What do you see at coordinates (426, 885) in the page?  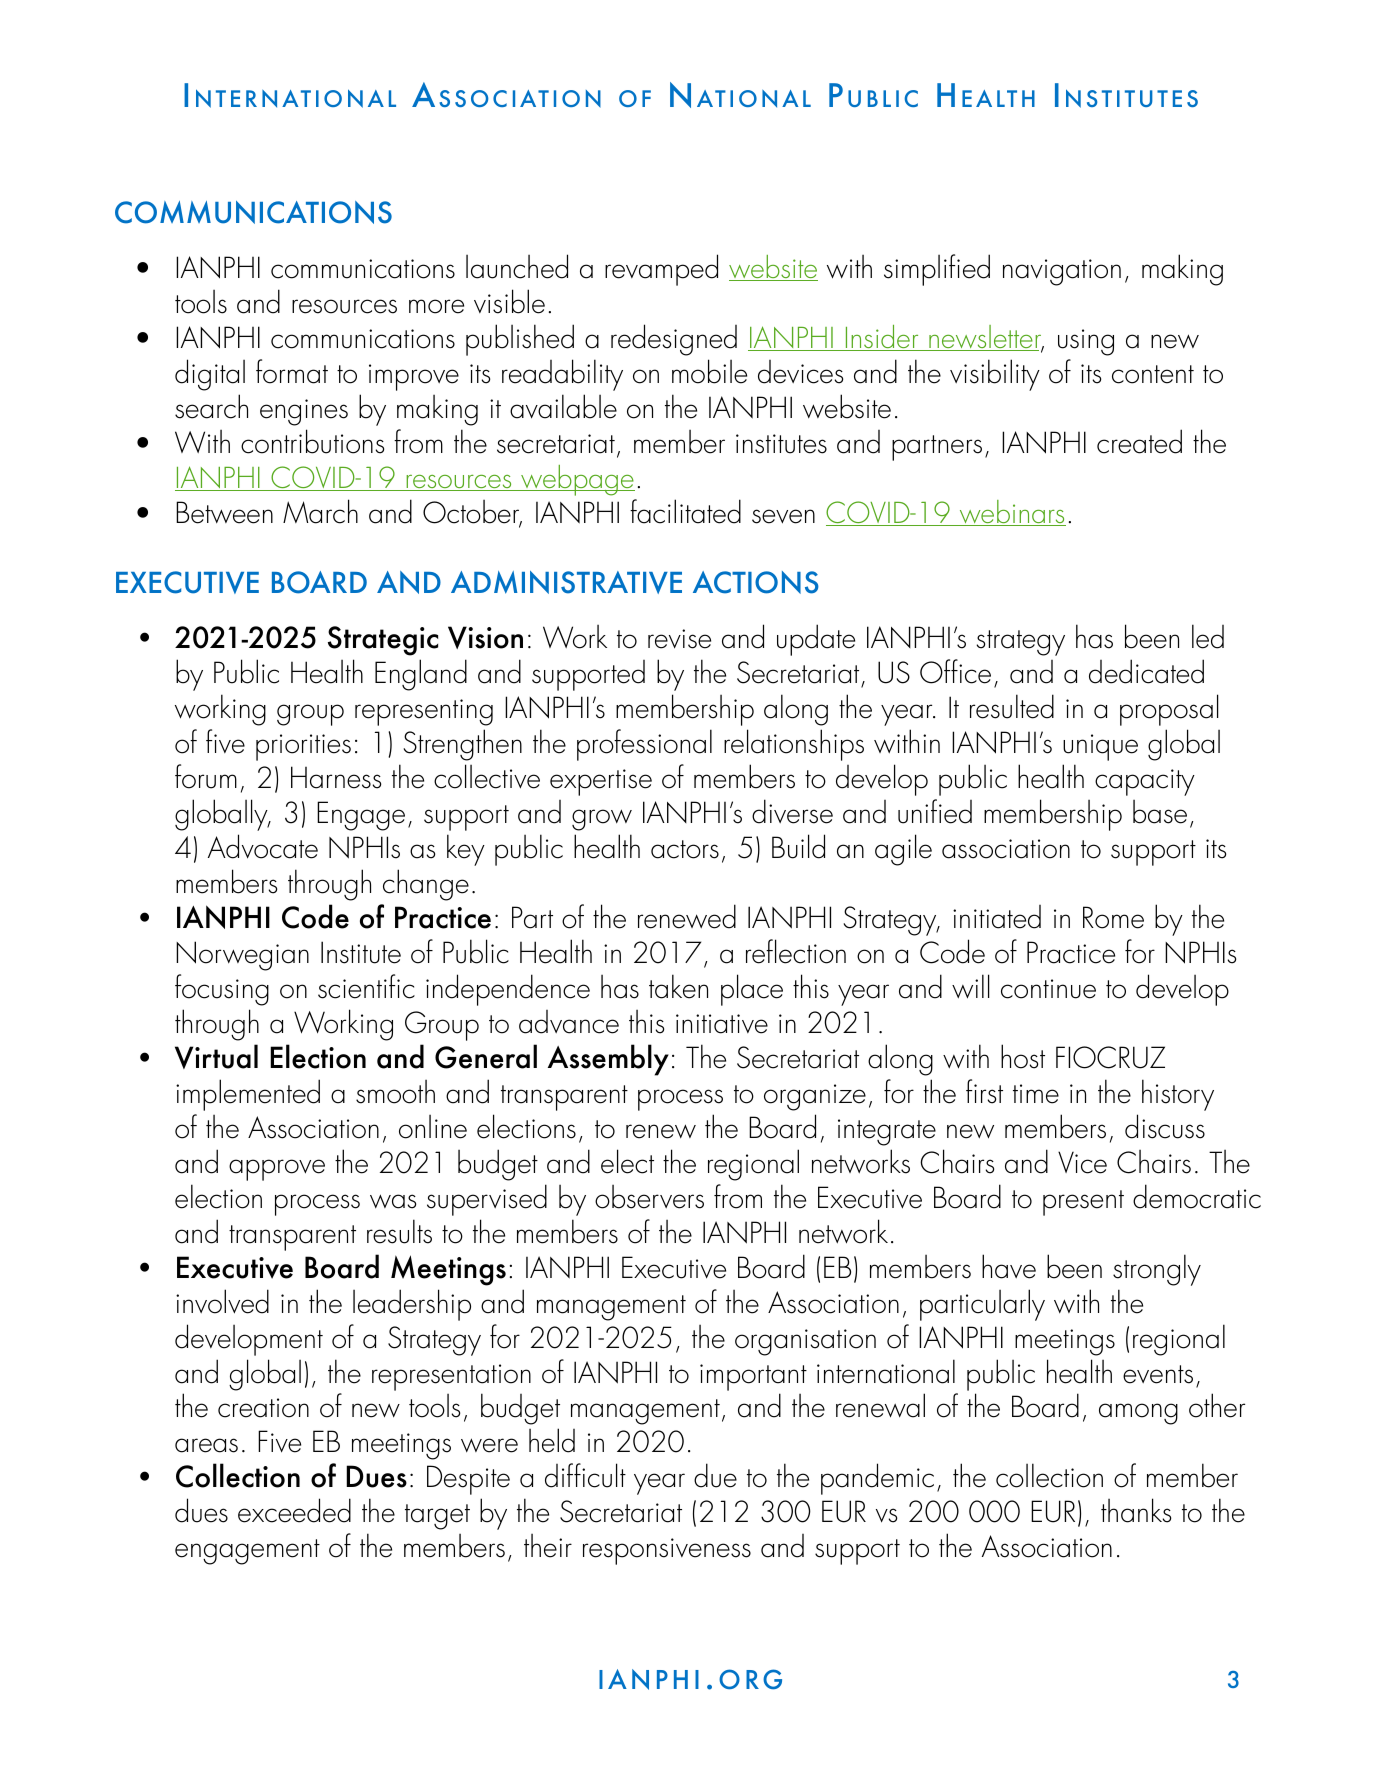 I see `change` at bounding box center [426, 885].
